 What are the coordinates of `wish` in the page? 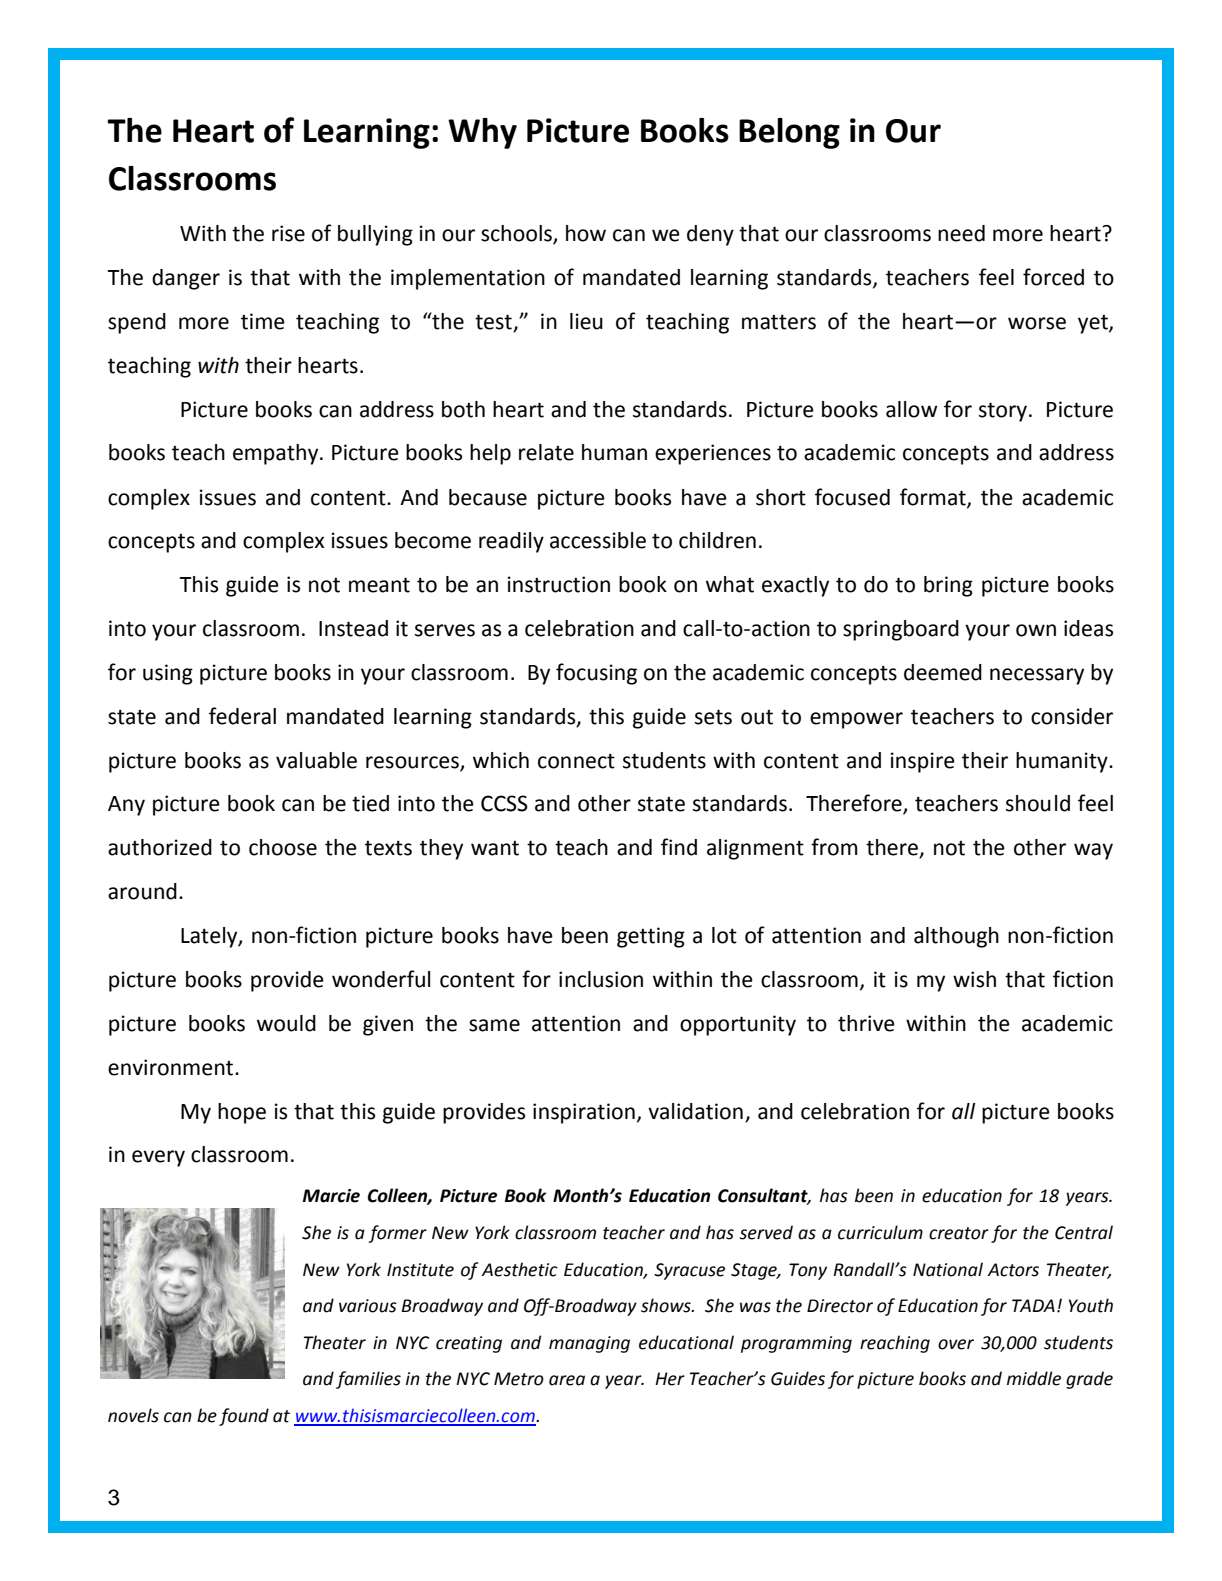 It's located at (974, 979).
